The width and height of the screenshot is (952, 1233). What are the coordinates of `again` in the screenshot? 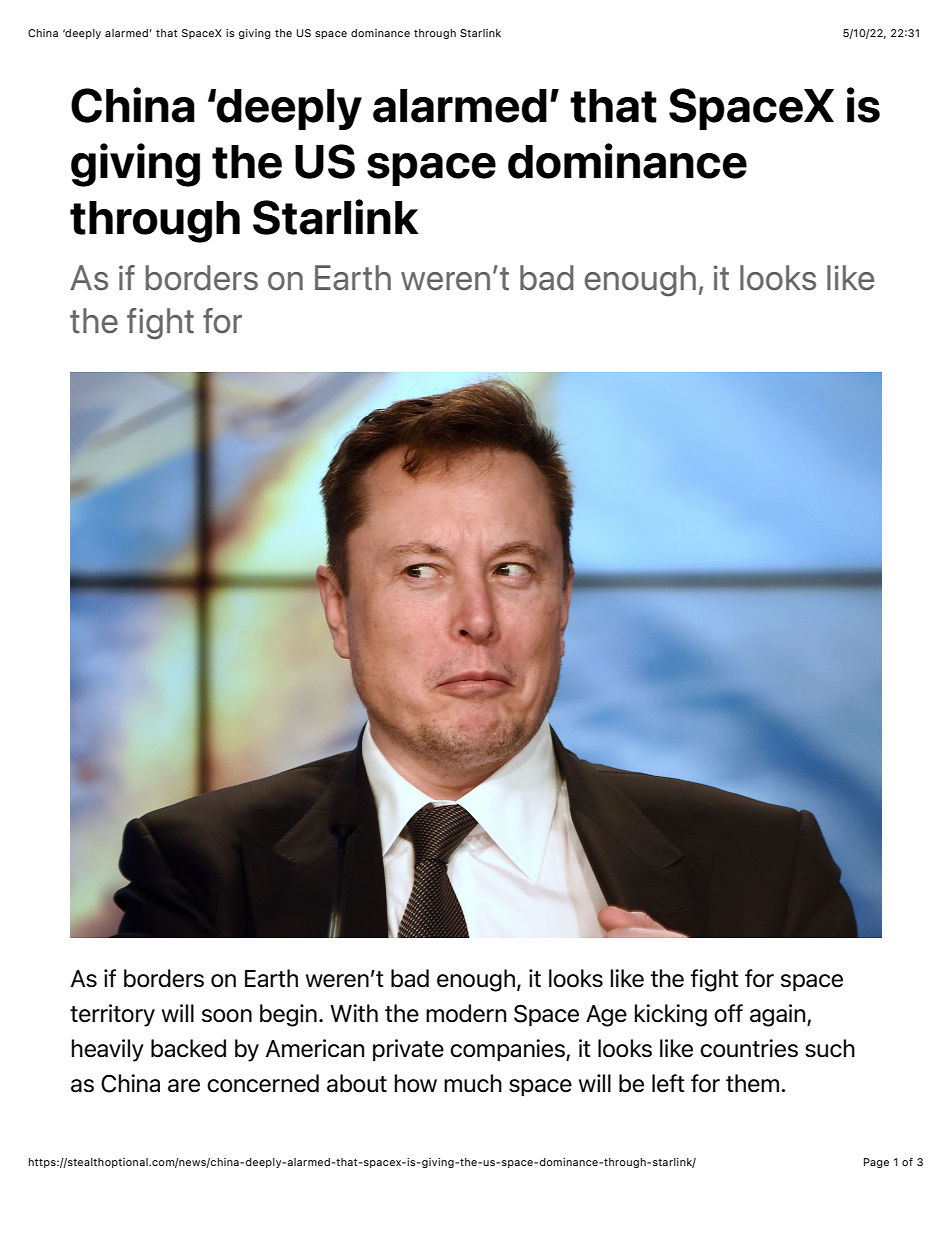 It's located at (779, 1015).
